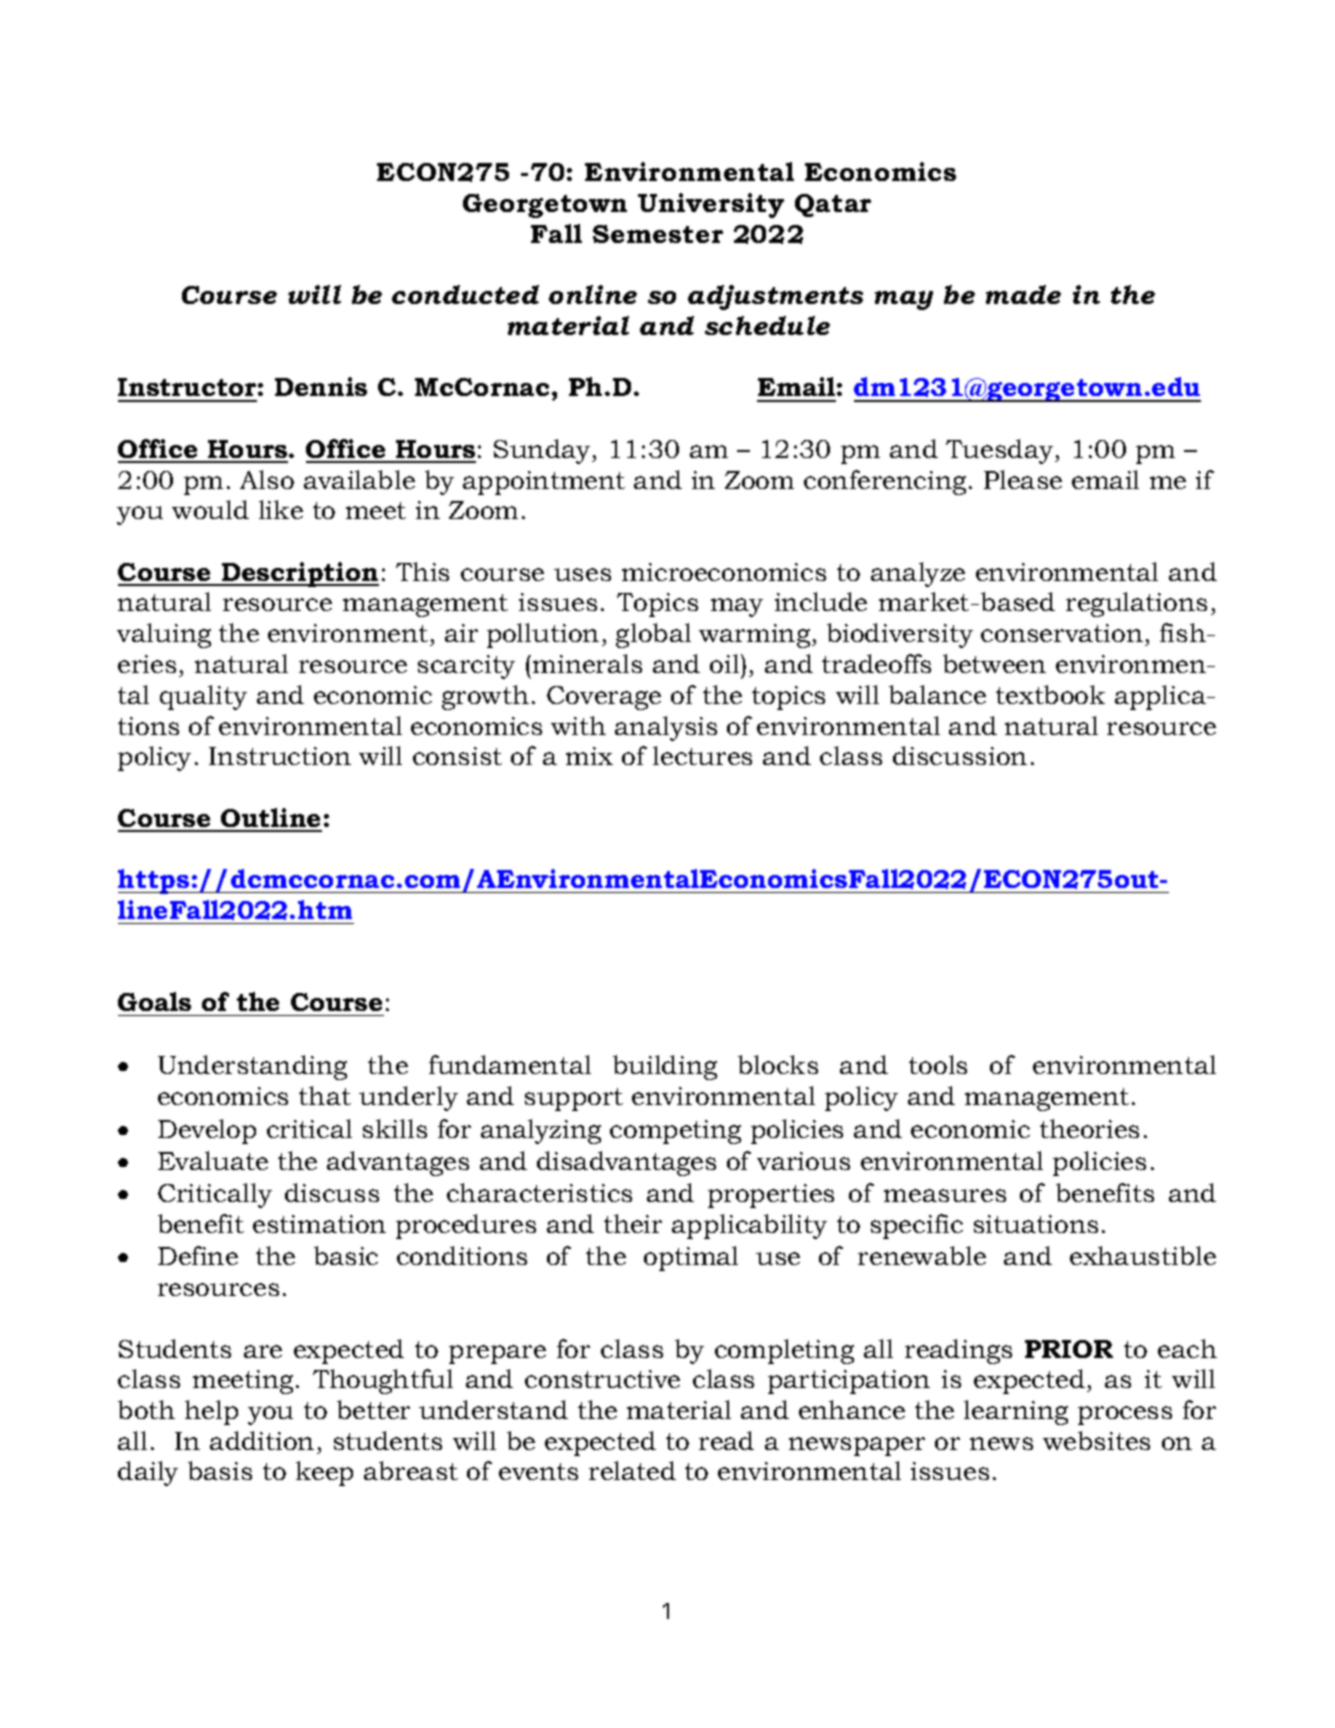  I want to click on building, so click(665, 1067).
